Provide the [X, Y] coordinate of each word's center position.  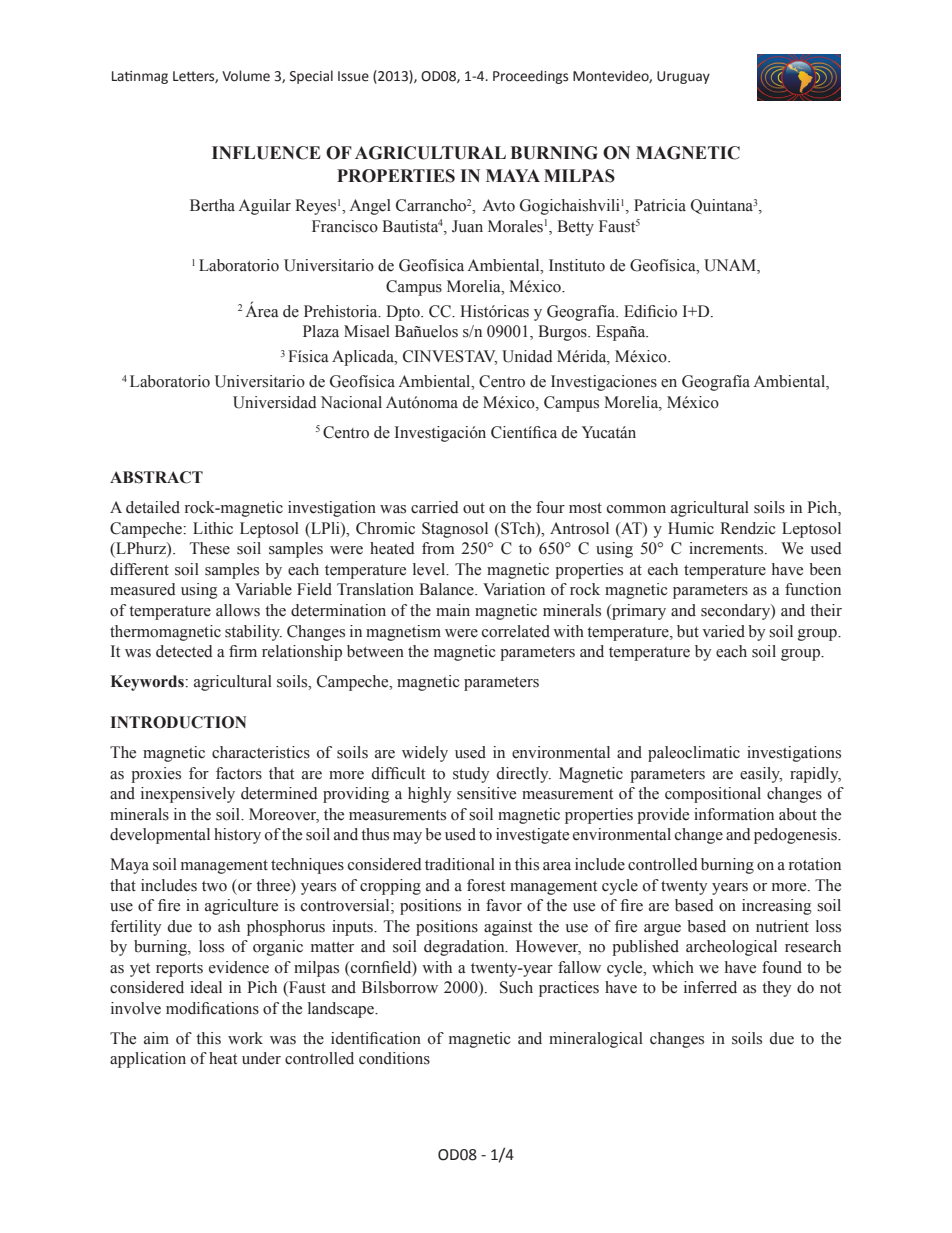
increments [727, 548]
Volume [246, 76]
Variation [514, 589]
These [210, 548]
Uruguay [683, 77]
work [245, 1038]
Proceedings [530, 77]
